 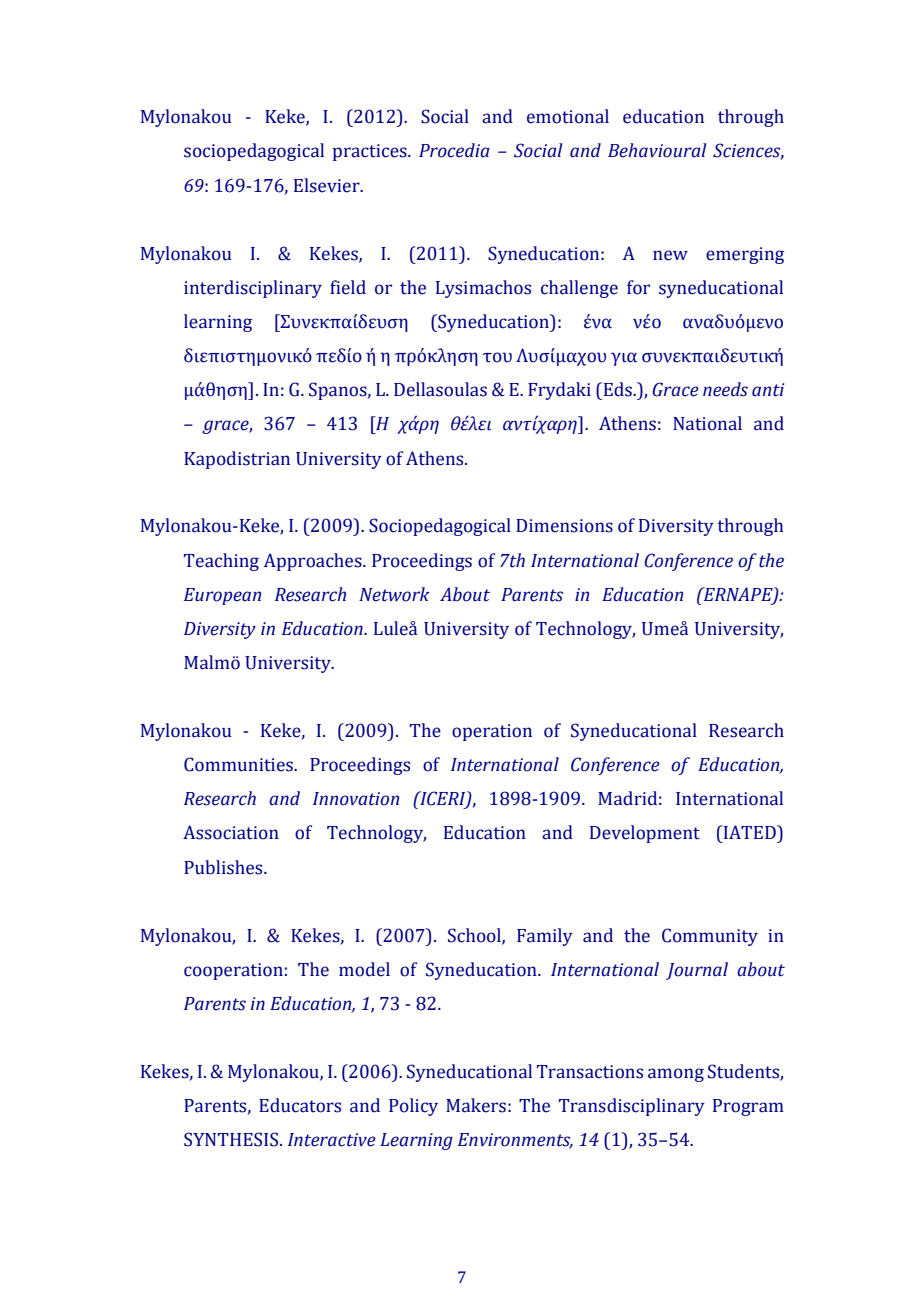 I want to click on European, so click(x=222, y=596).
